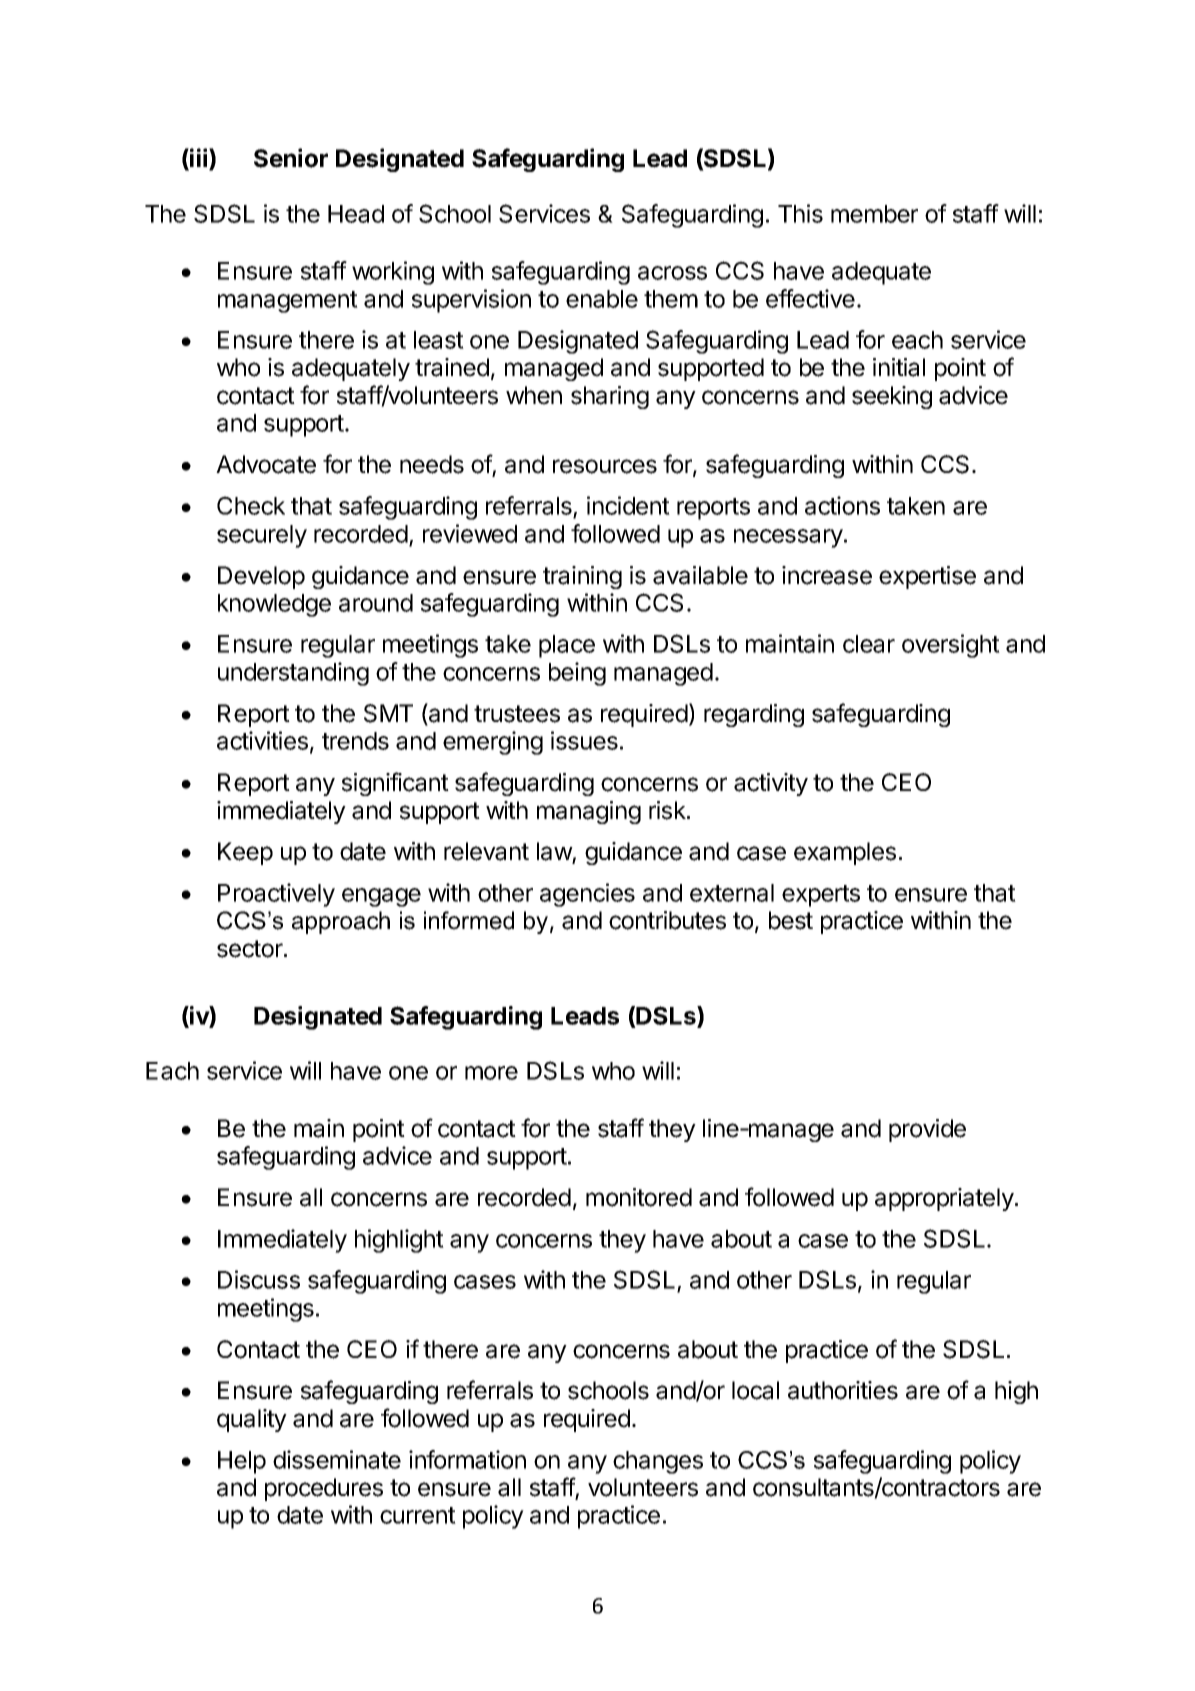 The width and height of the image is (1195, 1691). Describe the element at coordinates (291, 158) in the image. I see `Senior` at that location.
